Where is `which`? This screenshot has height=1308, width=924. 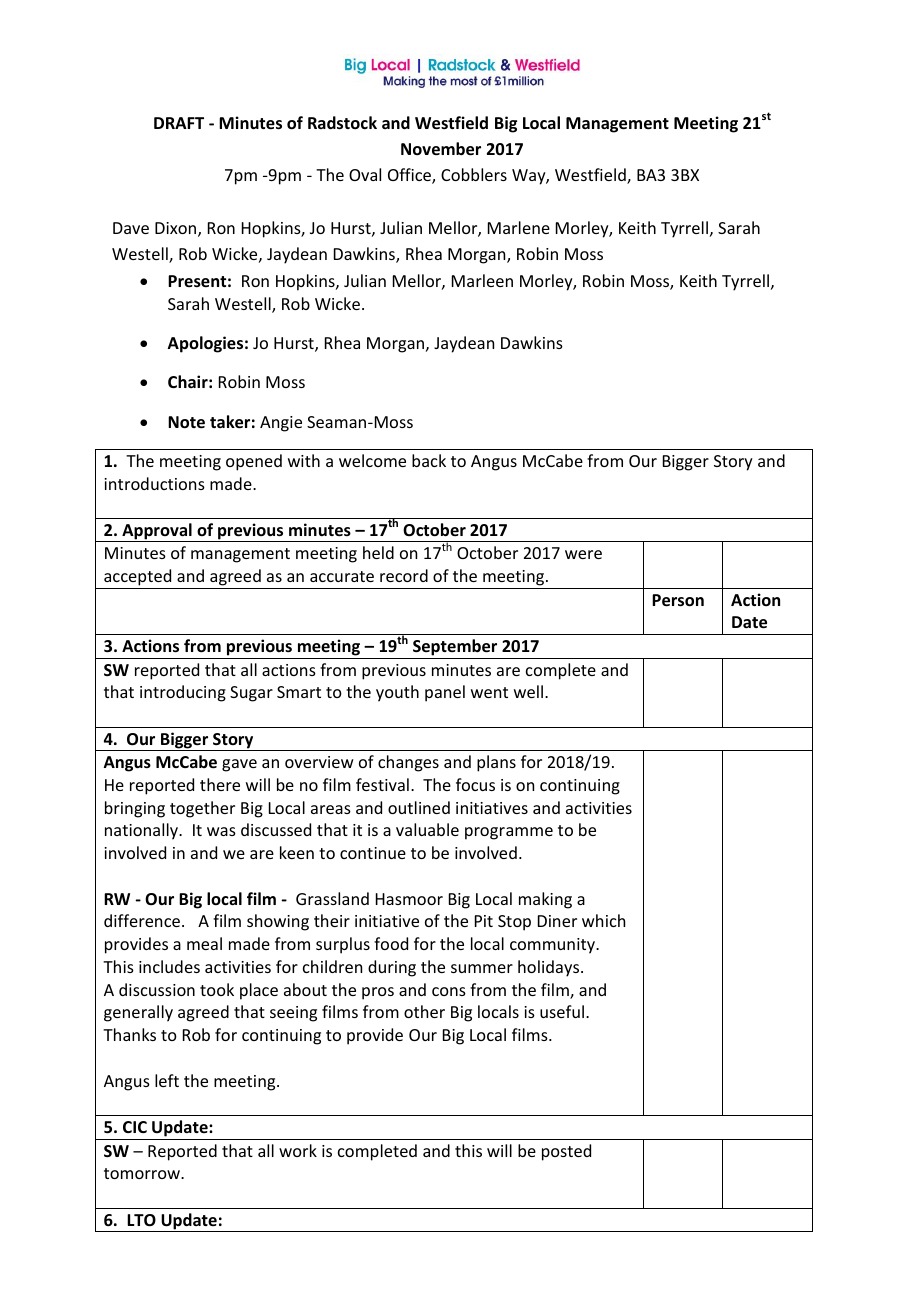
which is located at coordinates (603, 920).
